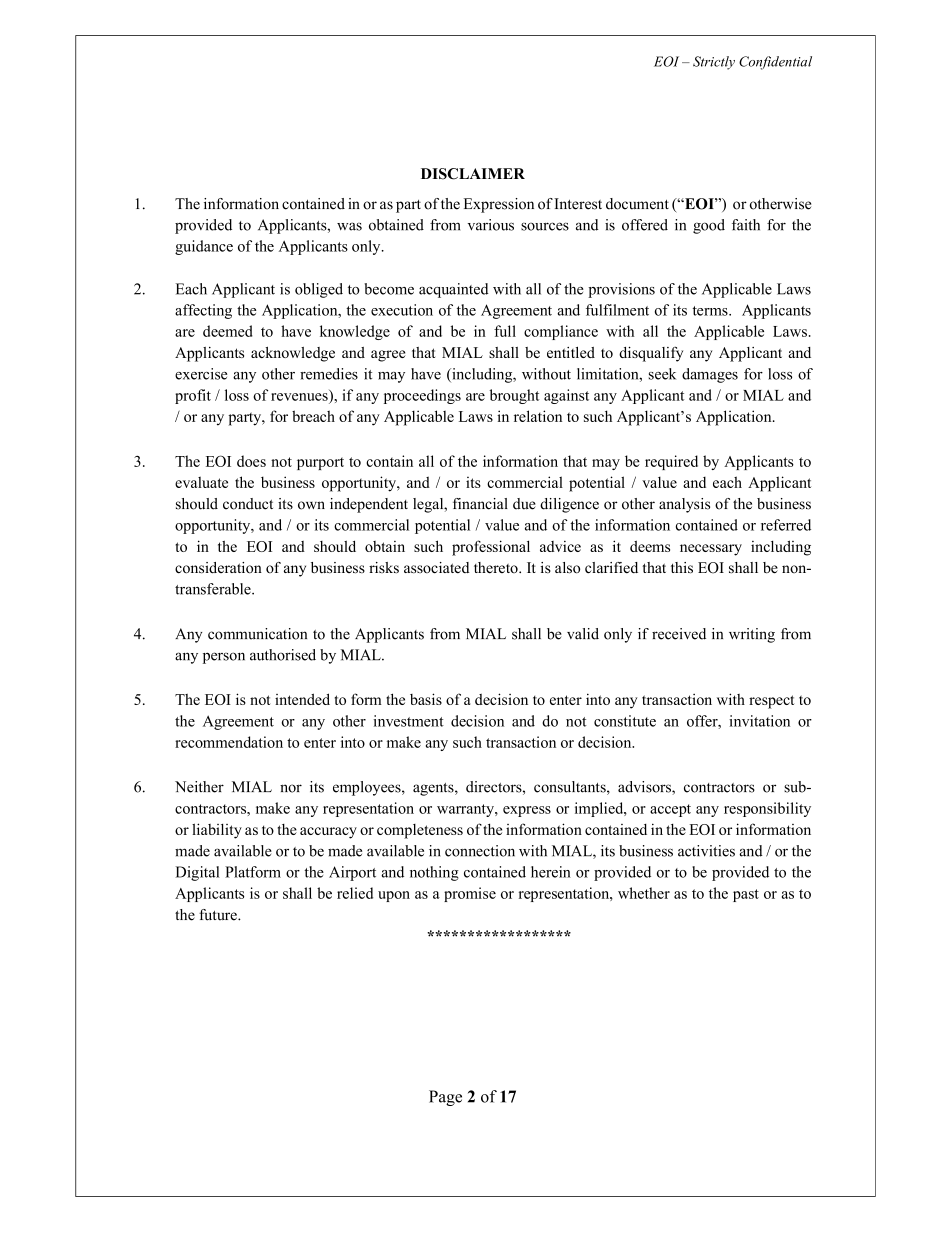  What do you see at coordinates (349, 226) in the screenshot?
I see `was` at bounding box center [349, 226].
